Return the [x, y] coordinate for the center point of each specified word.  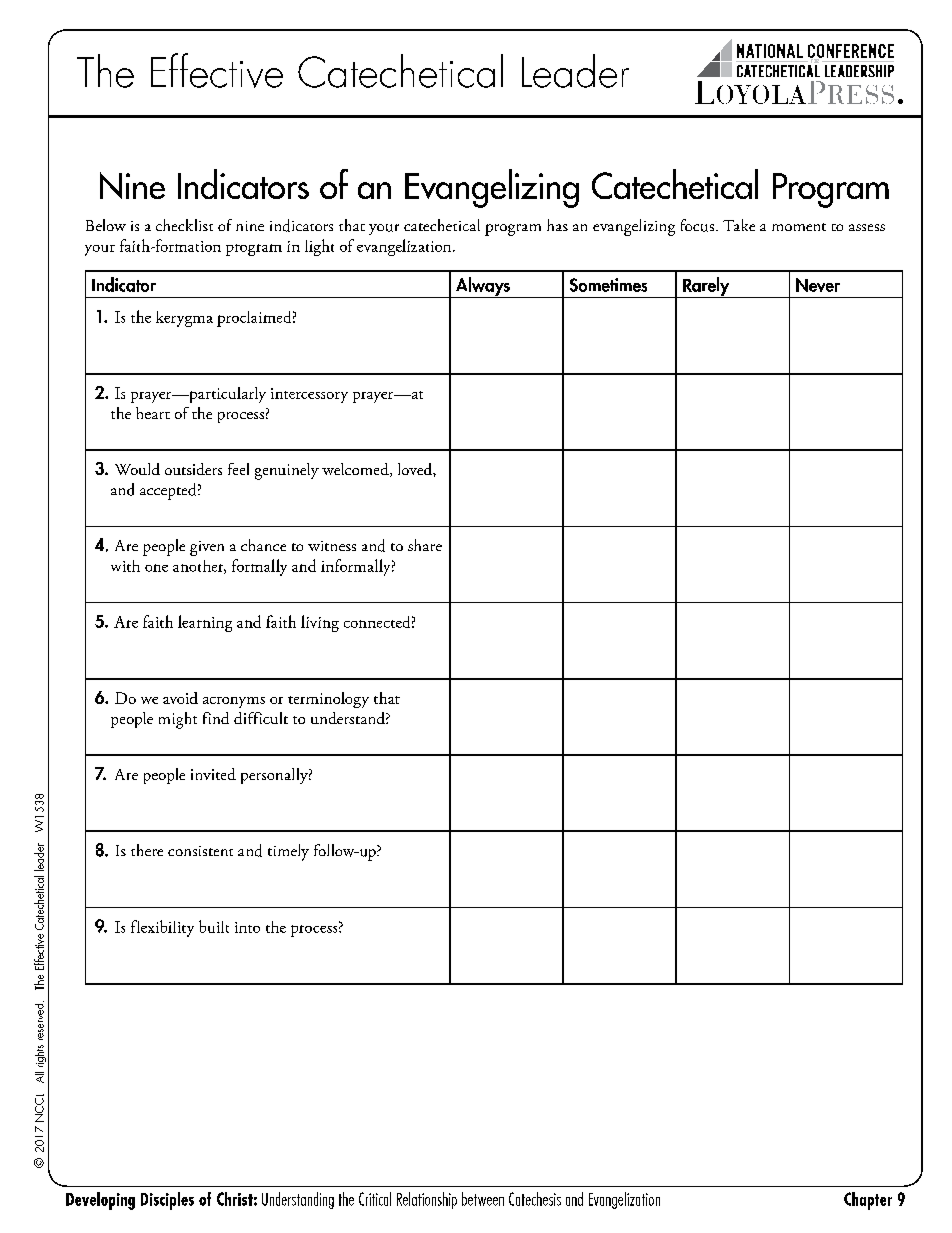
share [425, 545]
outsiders [193, 469]
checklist [184, 225]
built [214, 926]
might [178, 720]
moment [799, 227]
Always [482, 287]
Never [818, 285]
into [247, 927]
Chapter [868, 1201]
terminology [328, 700]
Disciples [167, 1201]
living [320, 623]
